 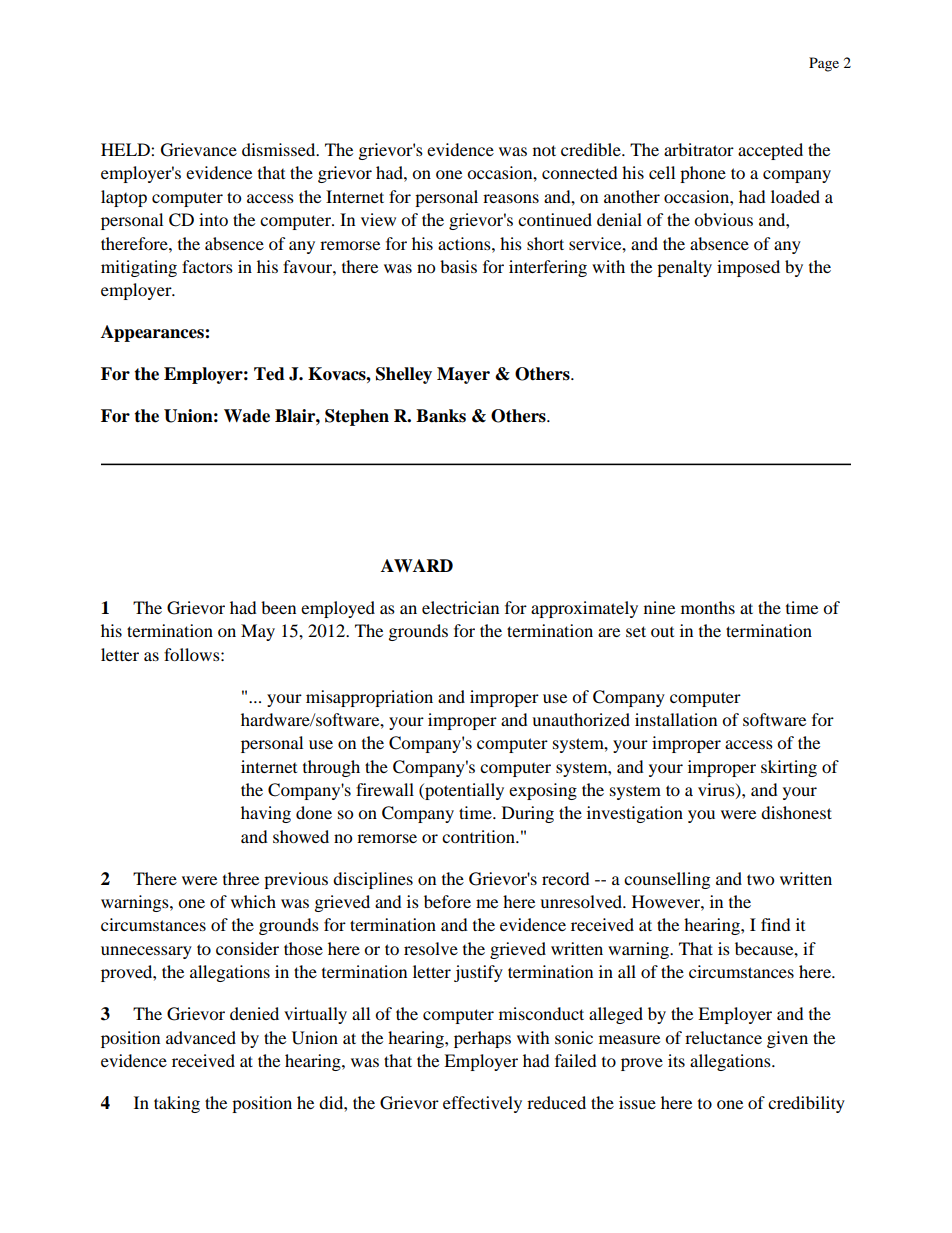 What do you see at coordinates (199, 150) in the screenshot?
I see `Grievance` at bounding box center [199, 150].
